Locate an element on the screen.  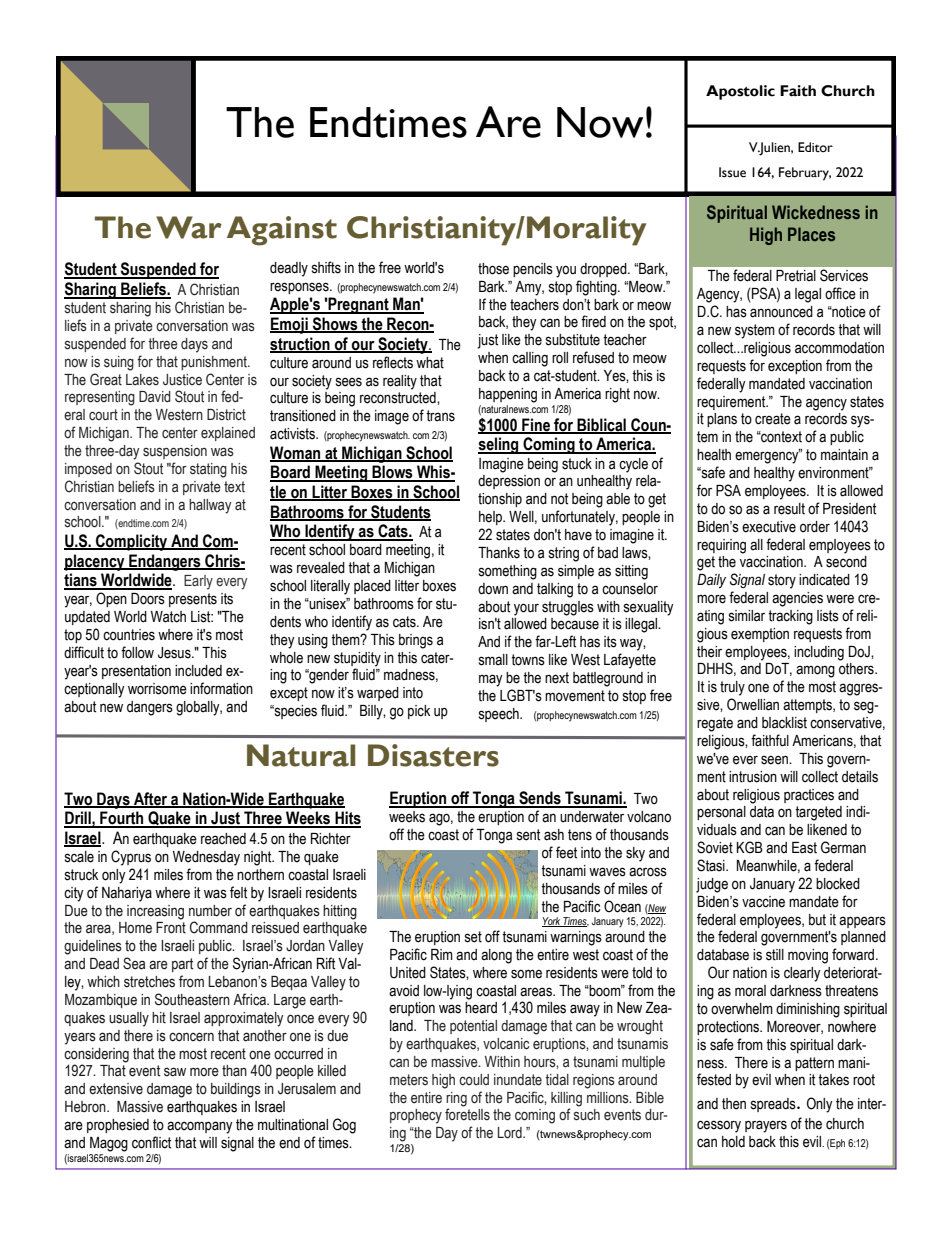
accompany is located at coordinates (200, 1127).
